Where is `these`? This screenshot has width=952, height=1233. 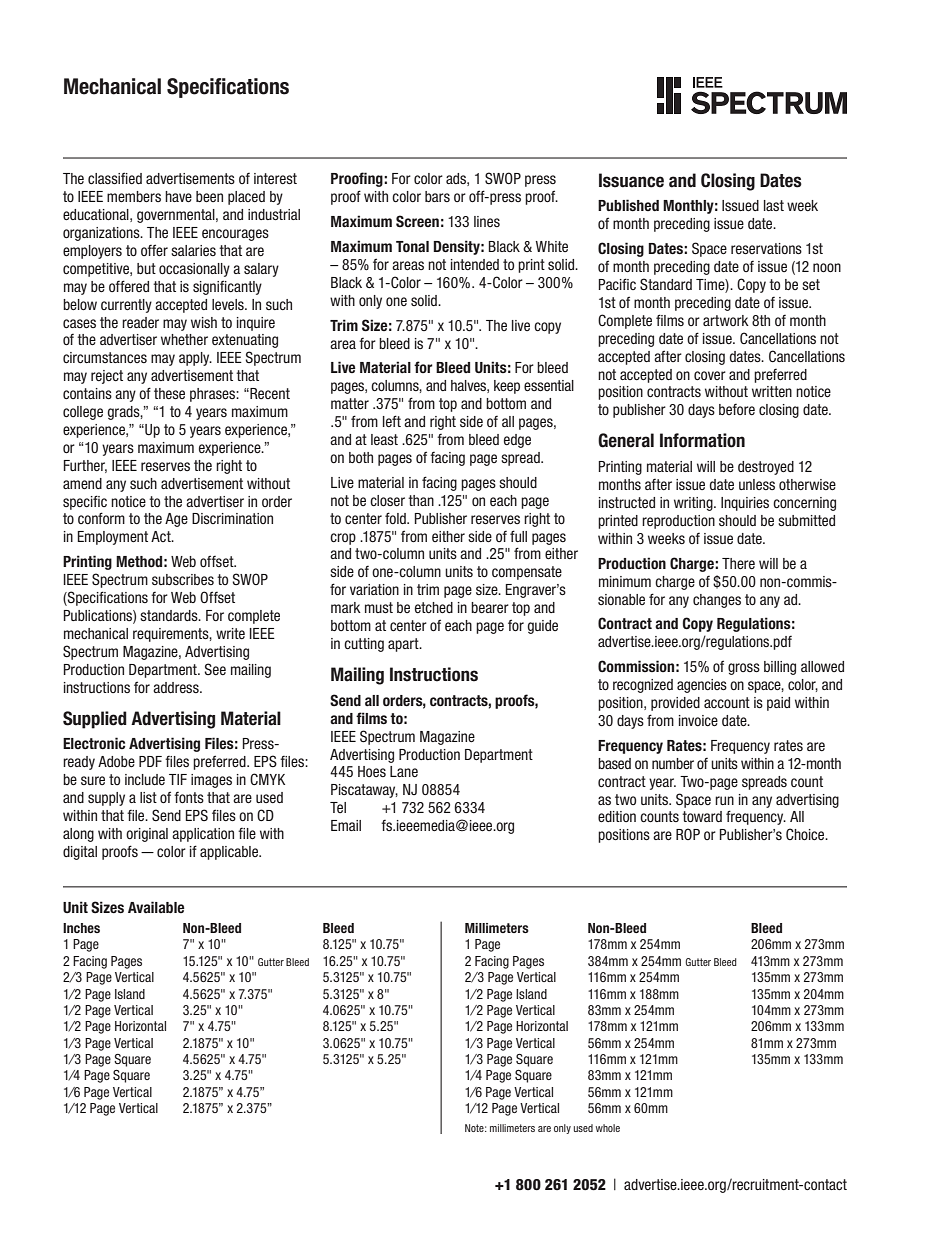
these is located at coordinates (169, 393).
